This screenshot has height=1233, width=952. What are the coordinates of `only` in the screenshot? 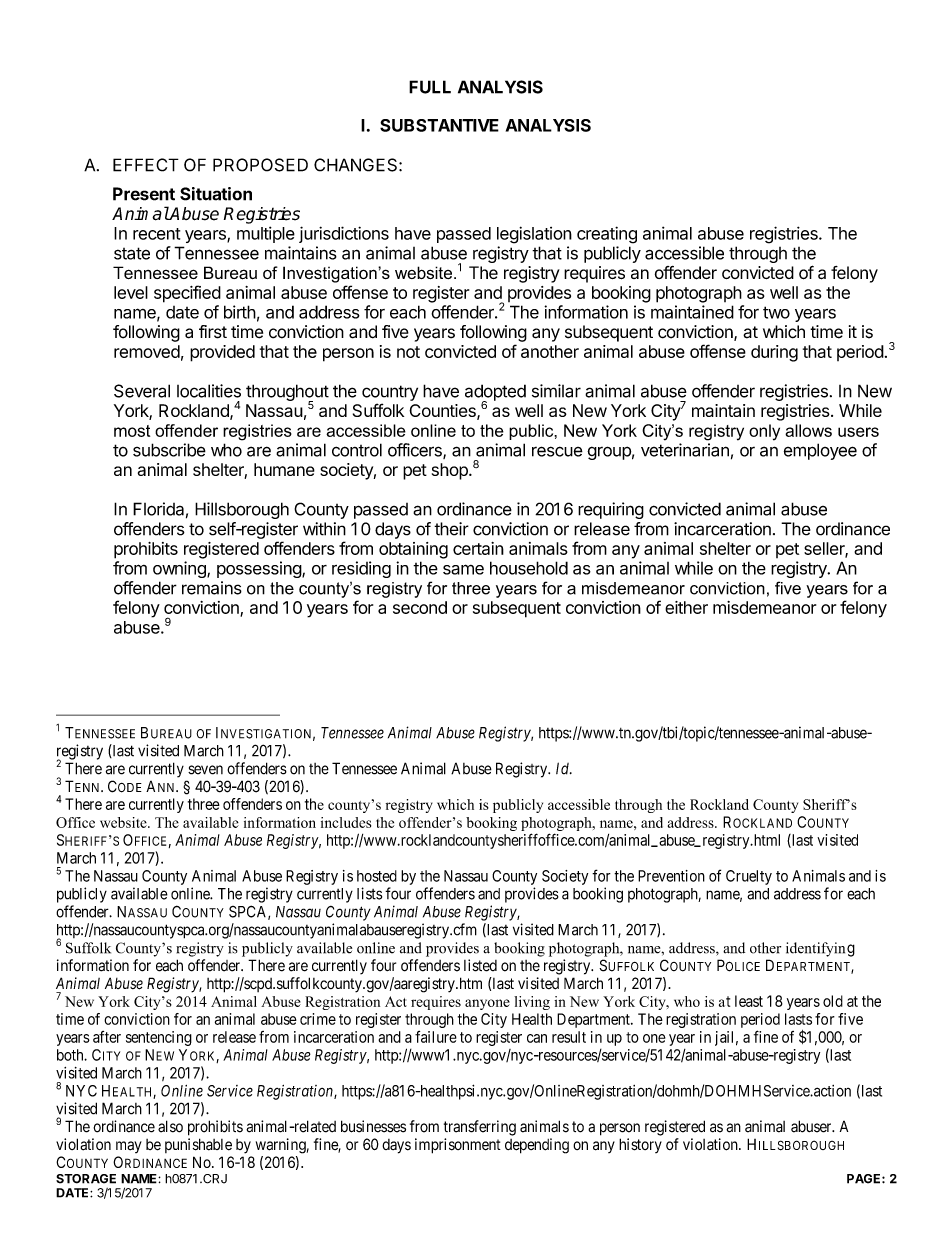 It's located at (764, 432).
